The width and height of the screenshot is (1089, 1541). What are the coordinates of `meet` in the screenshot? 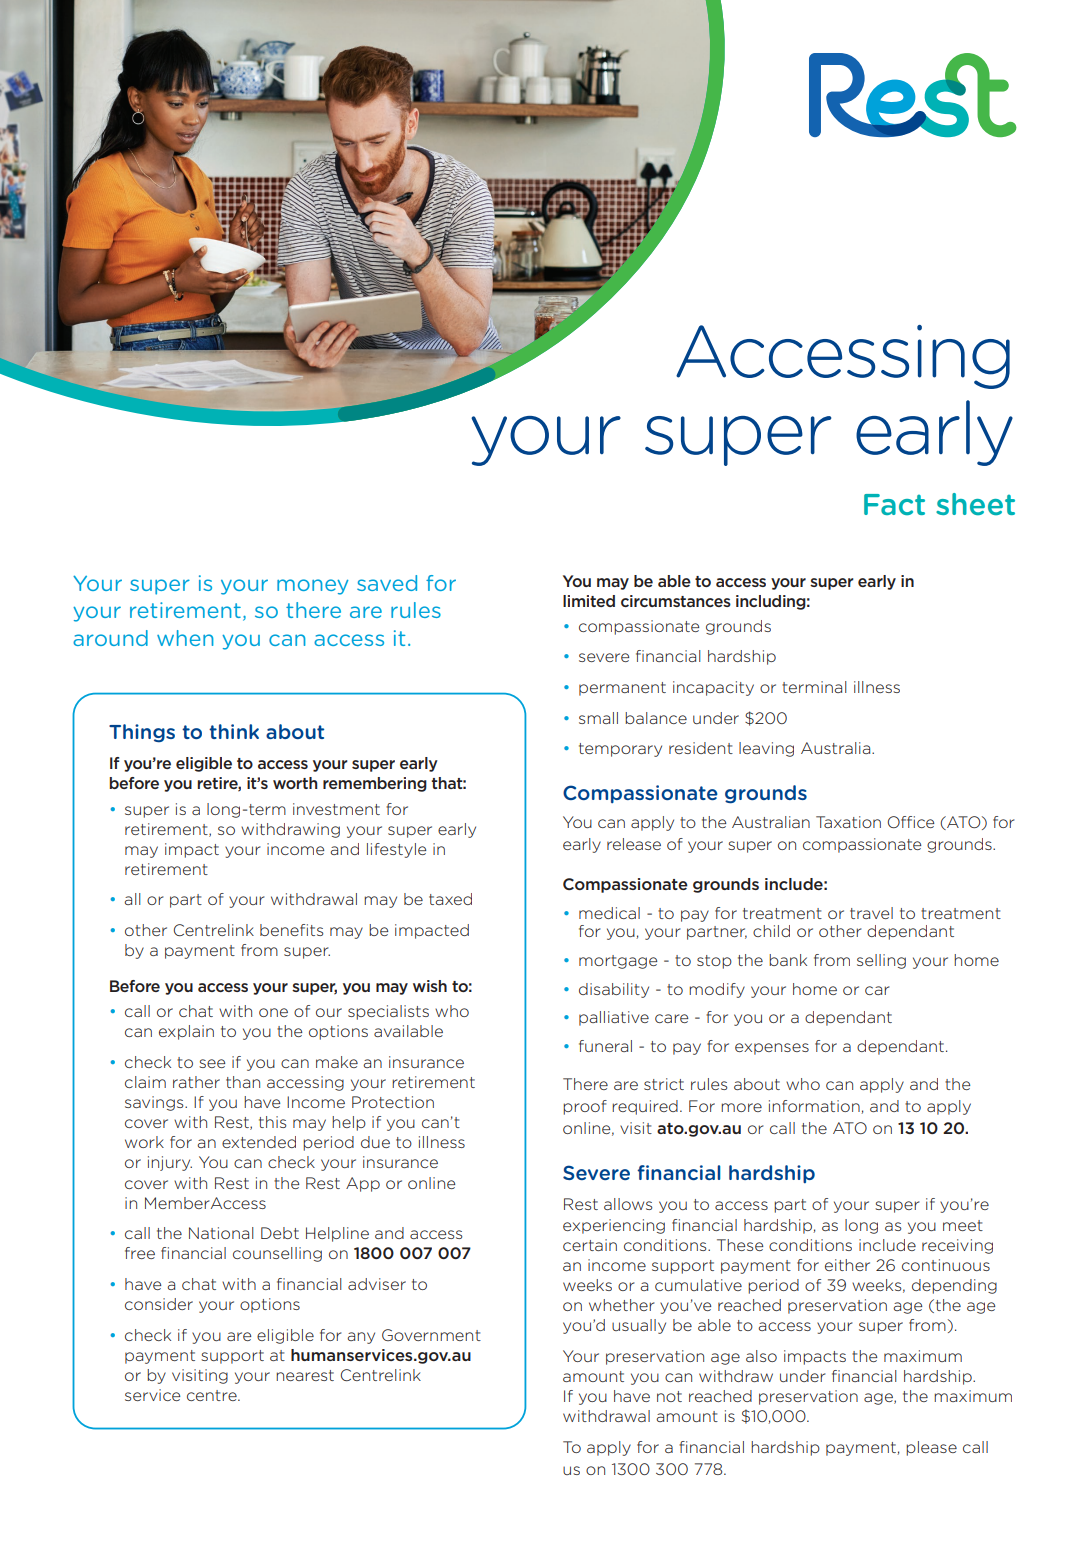 It's located at (963, 1225).
